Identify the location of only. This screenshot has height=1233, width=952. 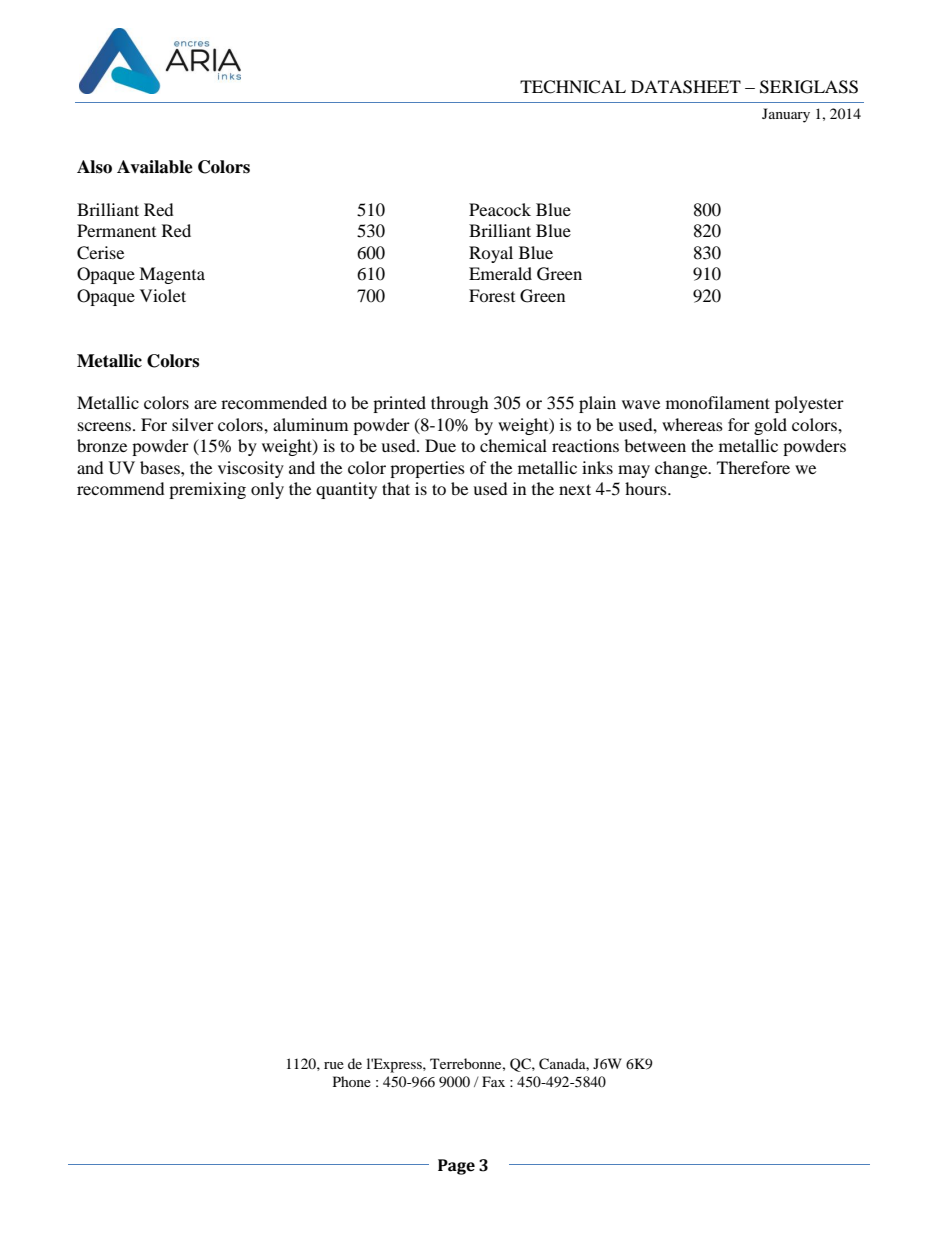
(267, 490).
